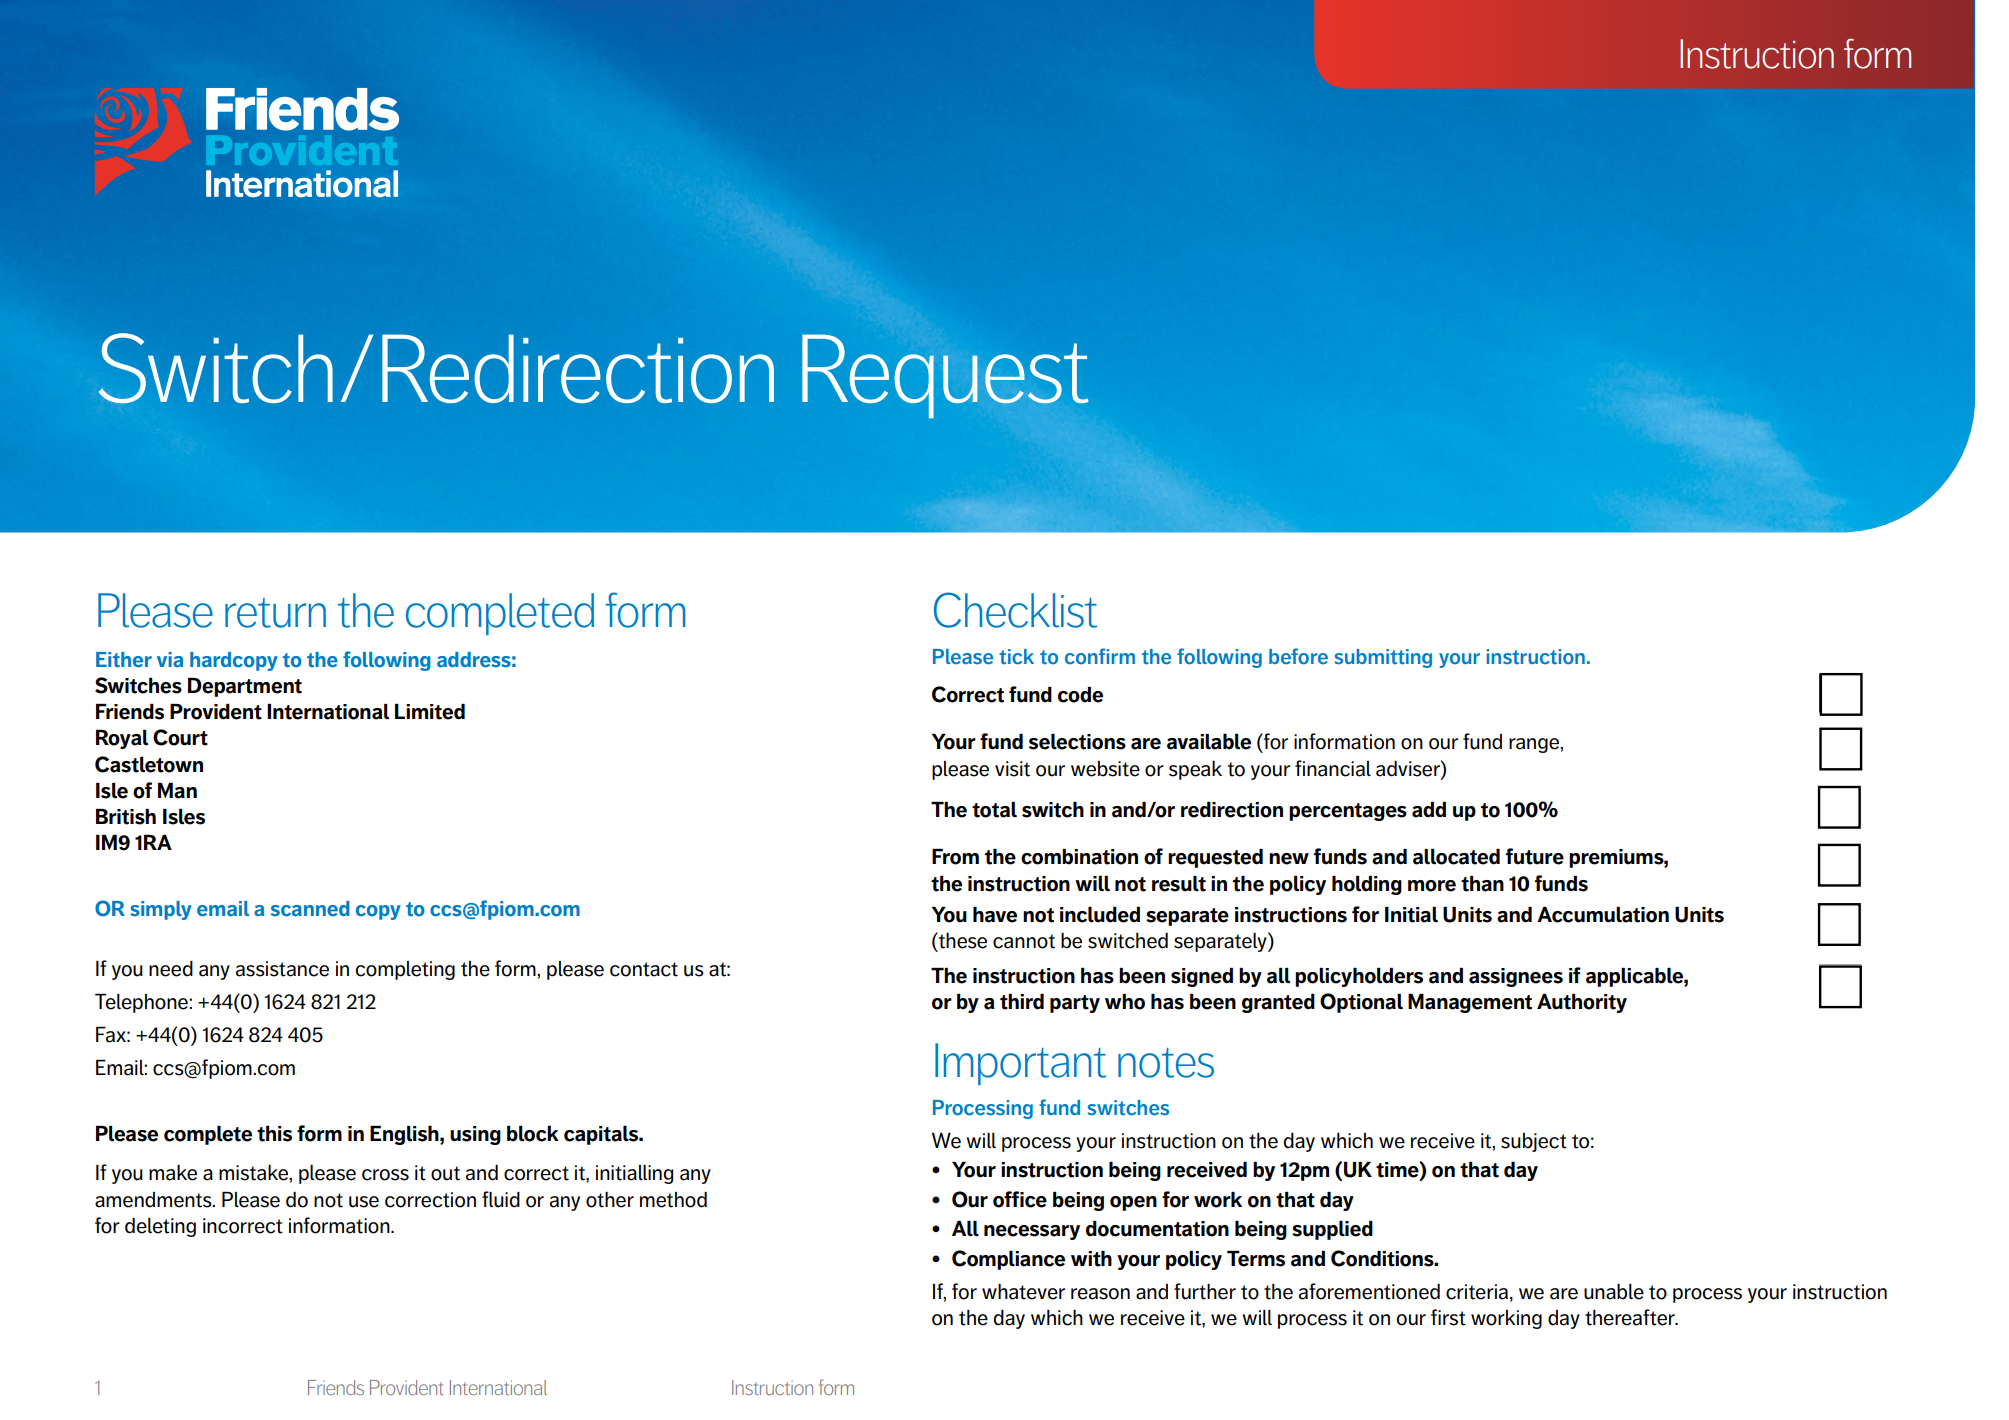 The width and height of the screenshot is (2009, 1420). What do you see at coordinates (1383, 658) in the screenshot?
I see `submitting` at bounding box center [1383, 658].
